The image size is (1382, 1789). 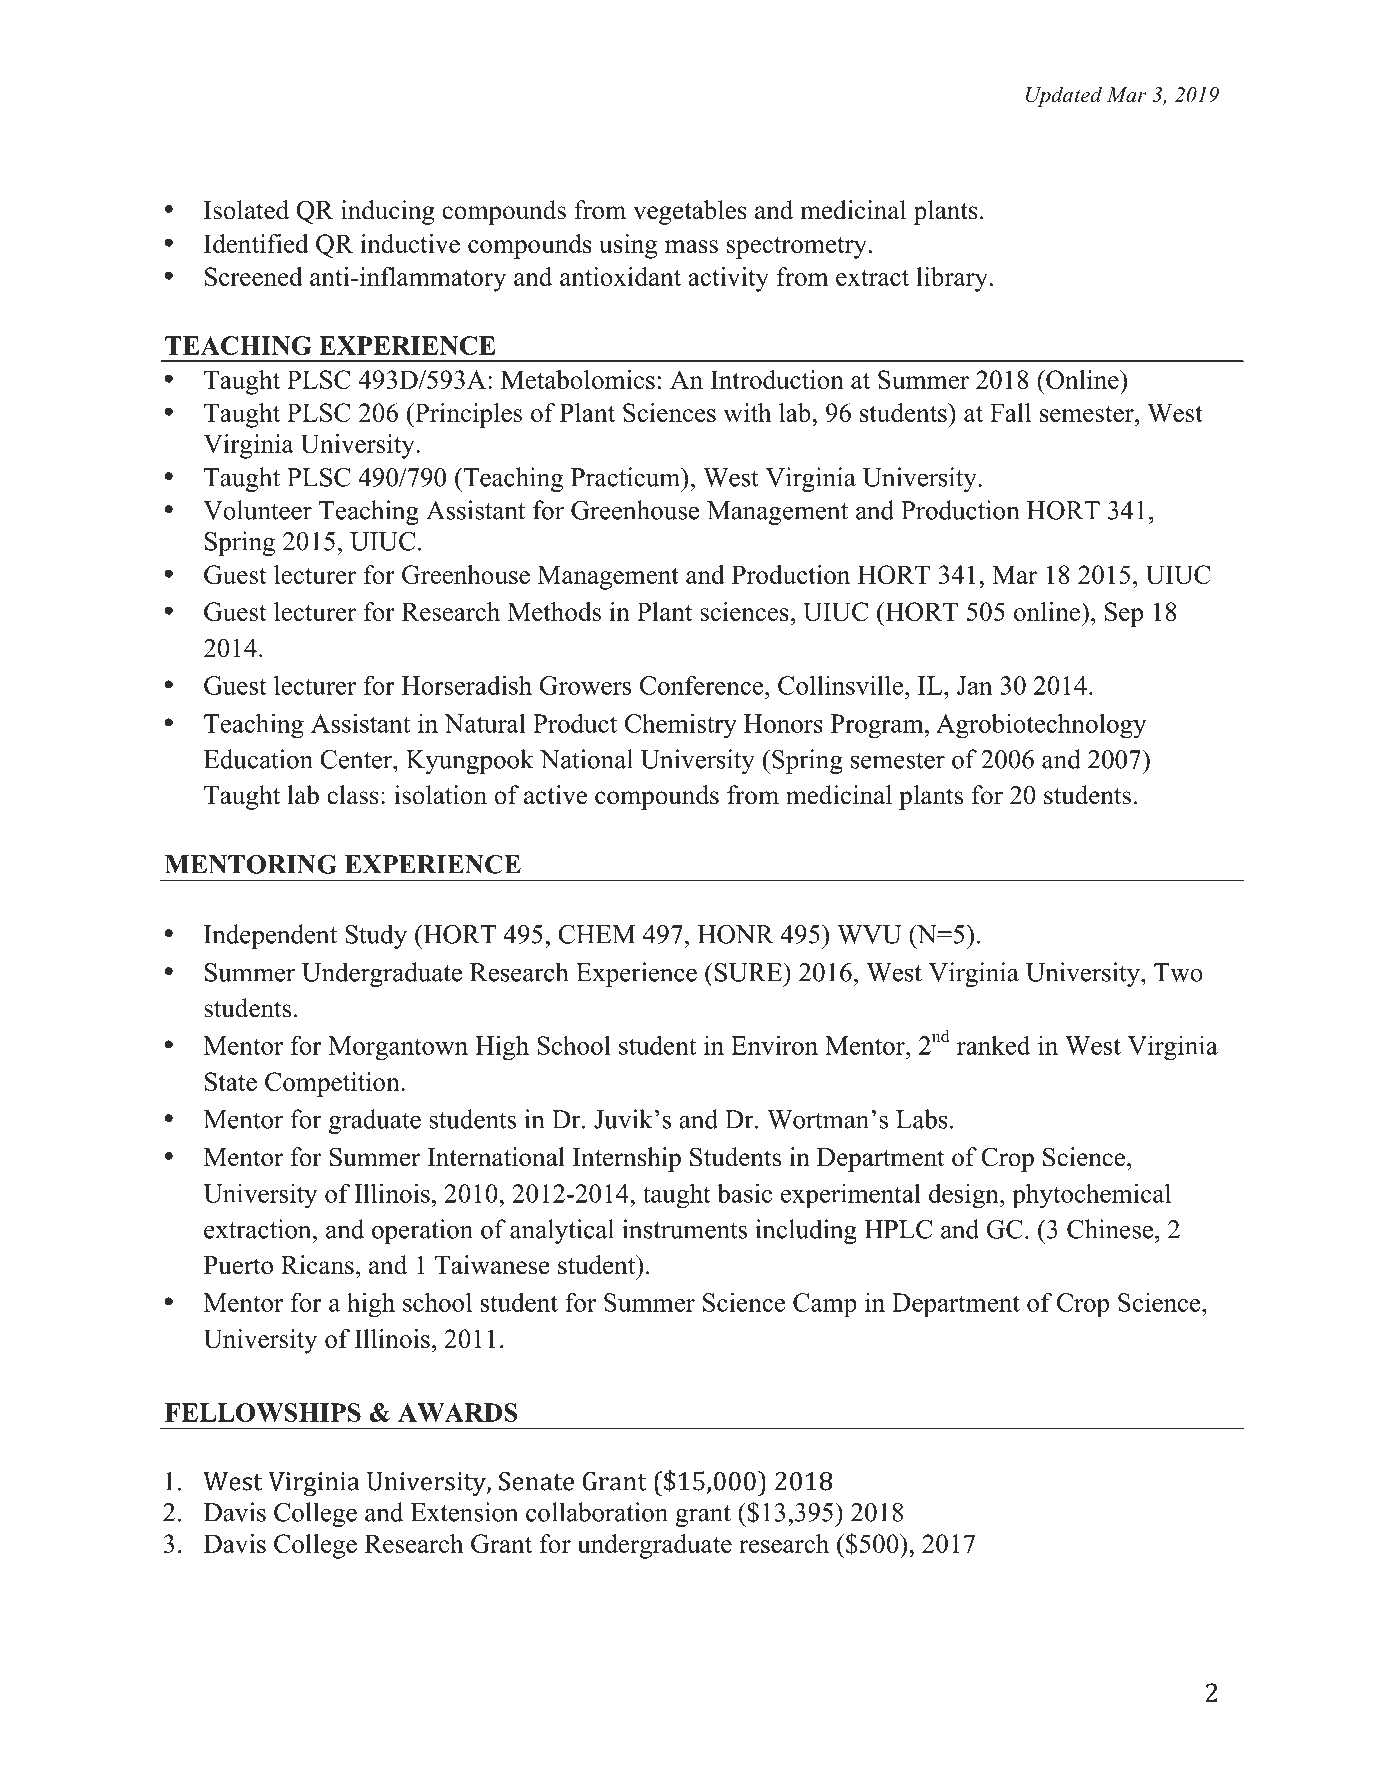 What do you see at coordinates (1064, 96) in the image?
I see `Updated` at bounding box center [1064, 96].
